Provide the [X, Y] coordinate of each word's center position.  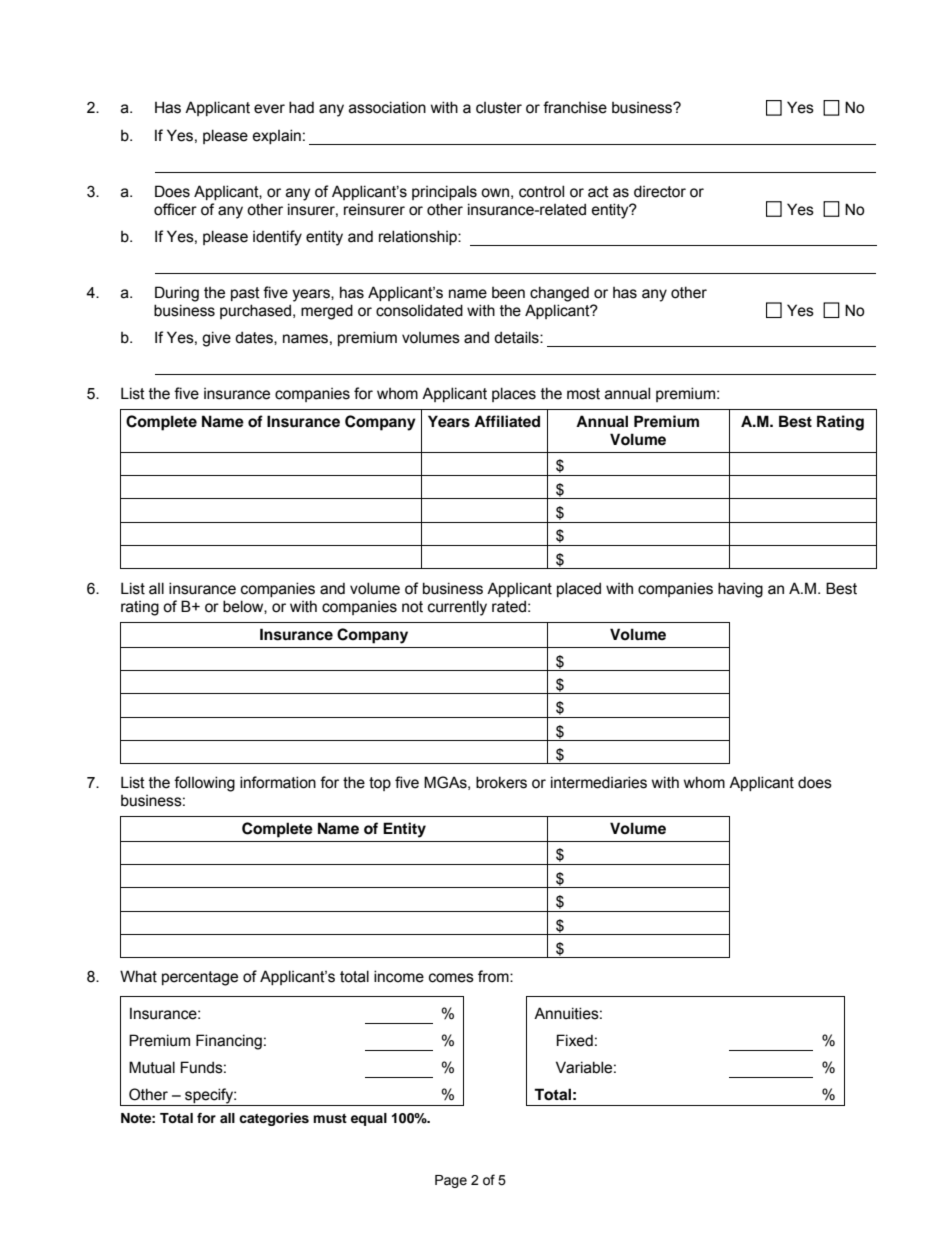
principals [444, 192]
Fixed [575, 1040]
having [740, 590]
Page [451, 1181]
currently [457, 608]
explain [277, 136]
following [204, 784]
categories [274, 1119]
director [660, 191]
